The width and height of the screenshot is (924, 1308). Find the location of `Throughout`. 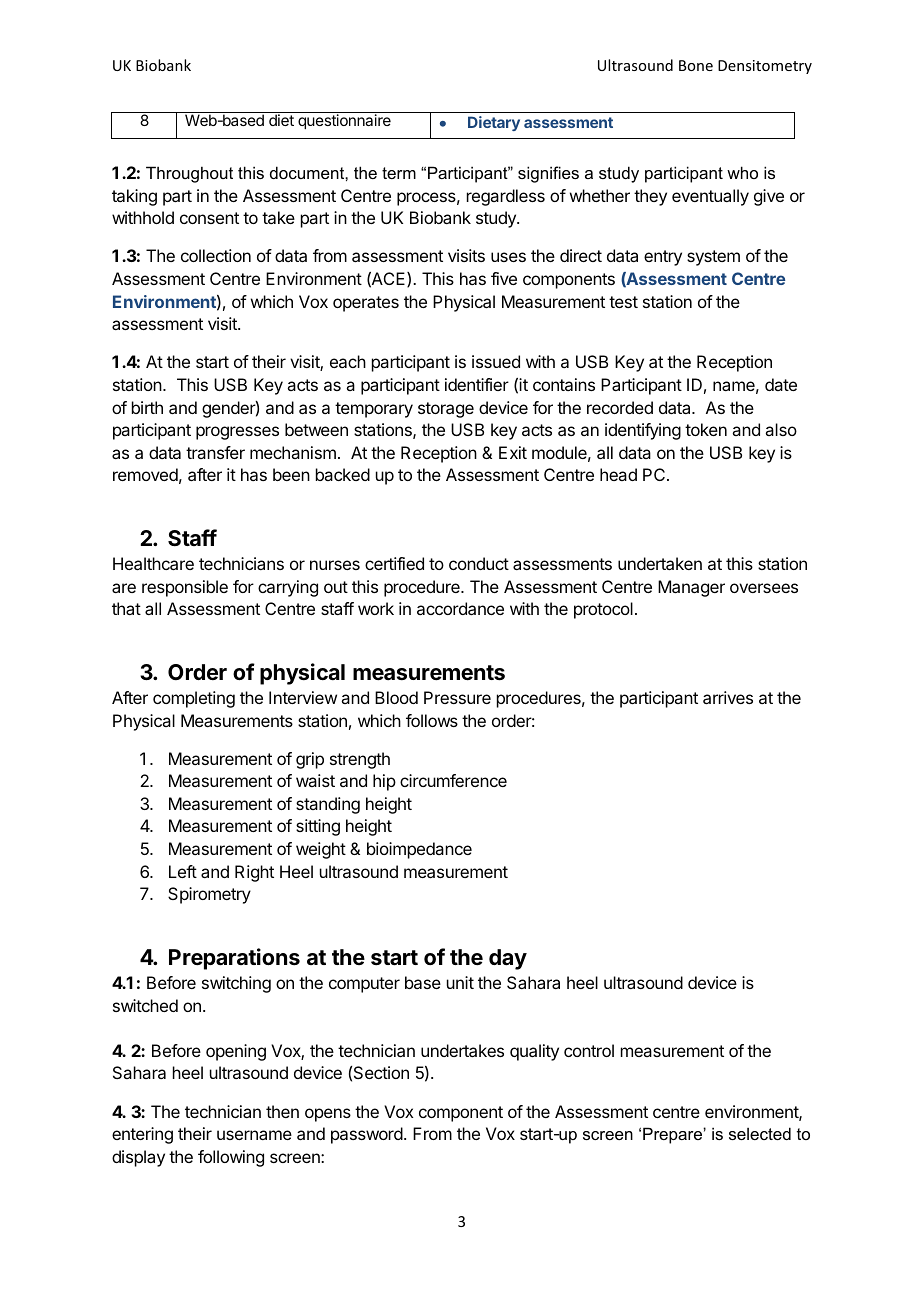

Throughout is located at coordinates (189, 174).
